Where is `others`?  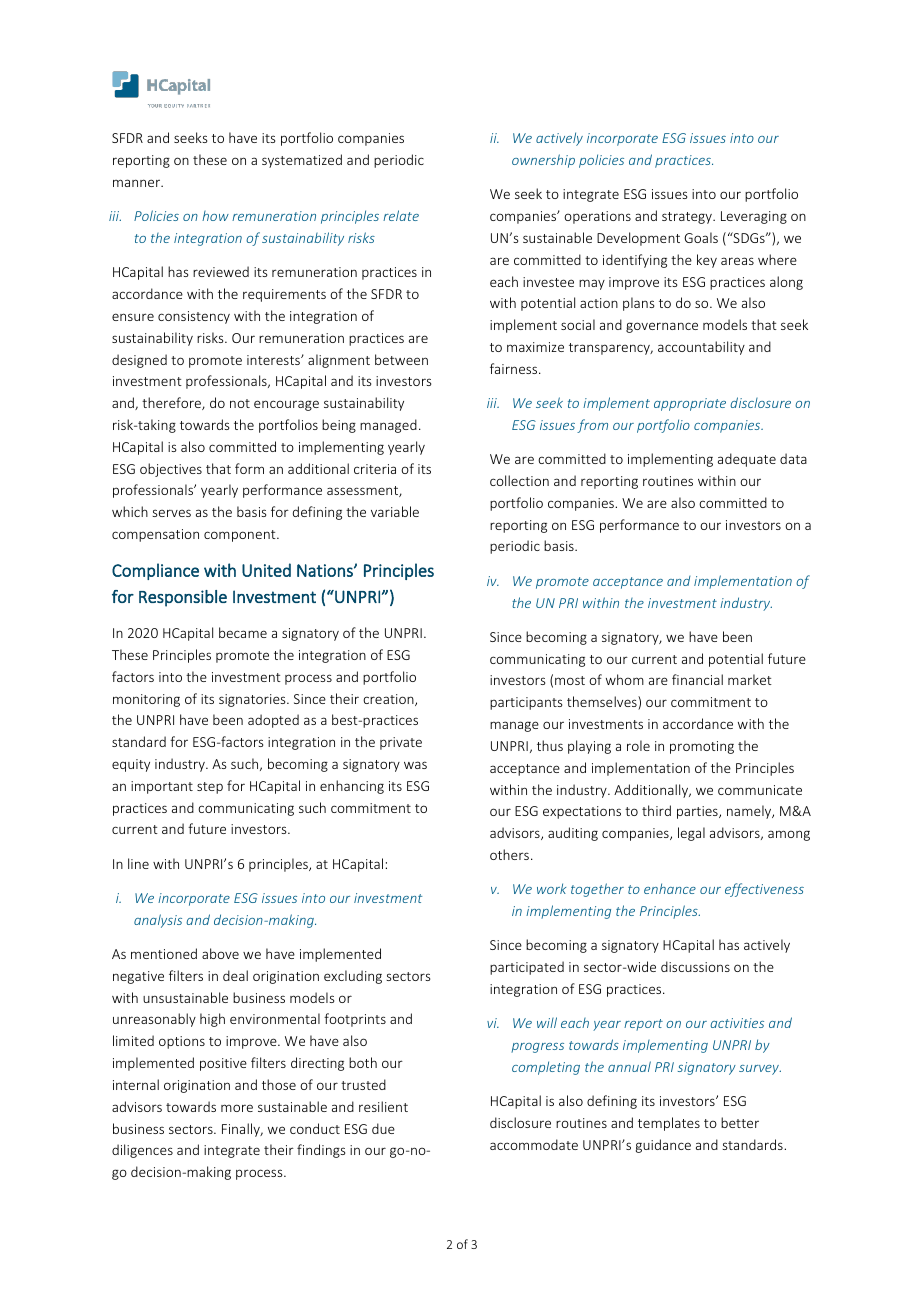
others is located at coordinates (509, 854).
